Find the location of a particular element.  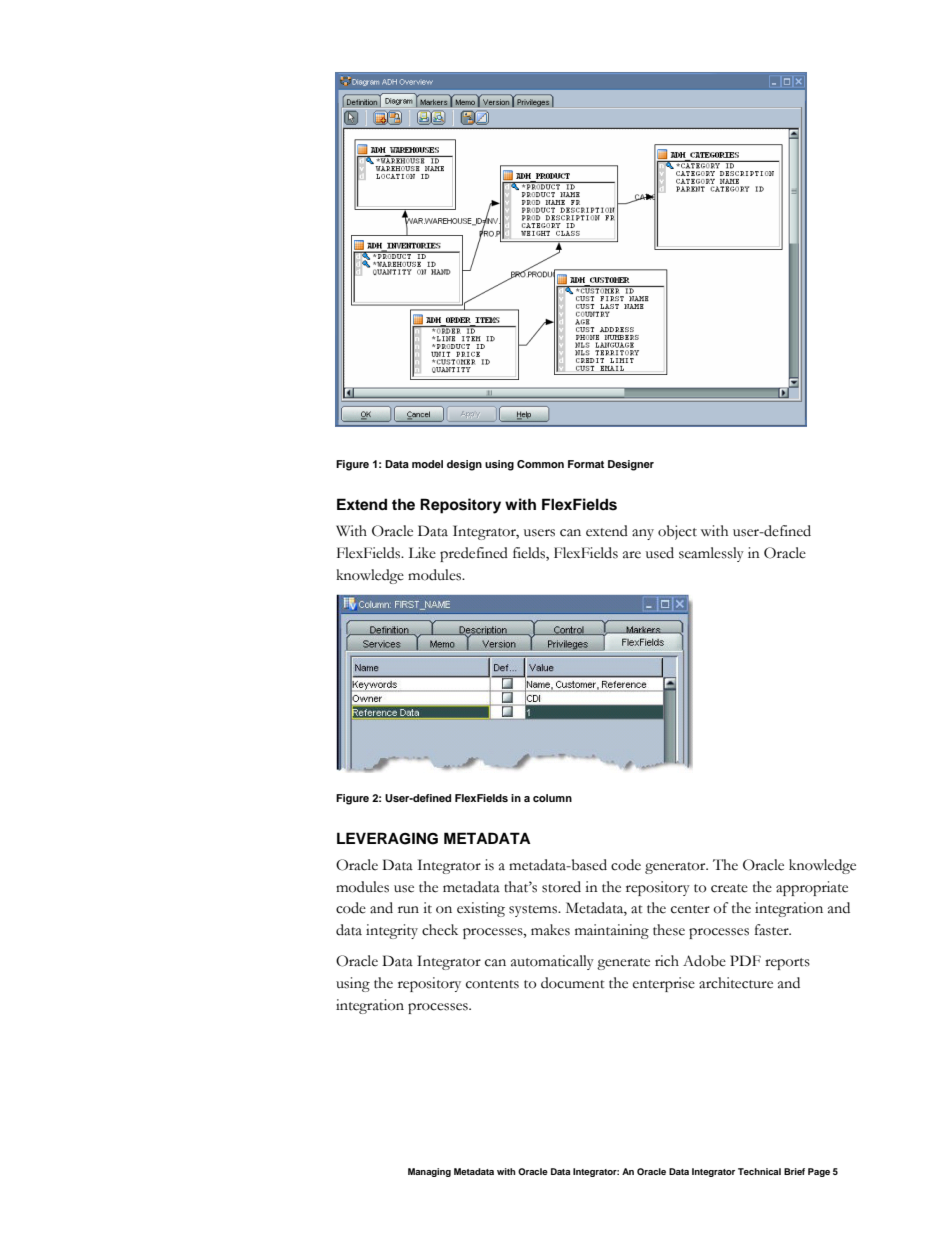

used is located at coordinates (660, 553).
